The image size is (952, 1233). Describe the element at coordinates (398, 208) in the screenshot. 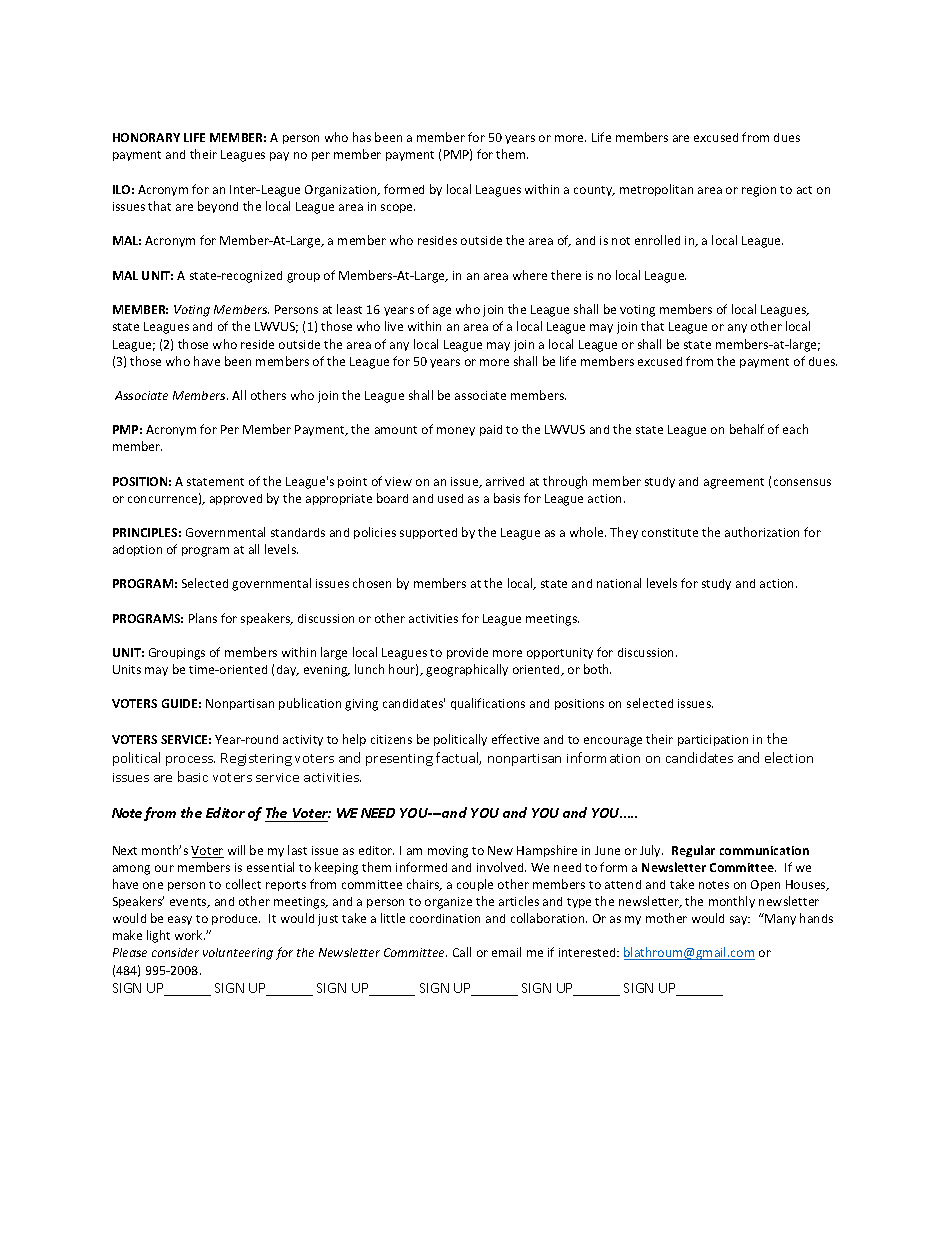

I see `scope` at that location.
